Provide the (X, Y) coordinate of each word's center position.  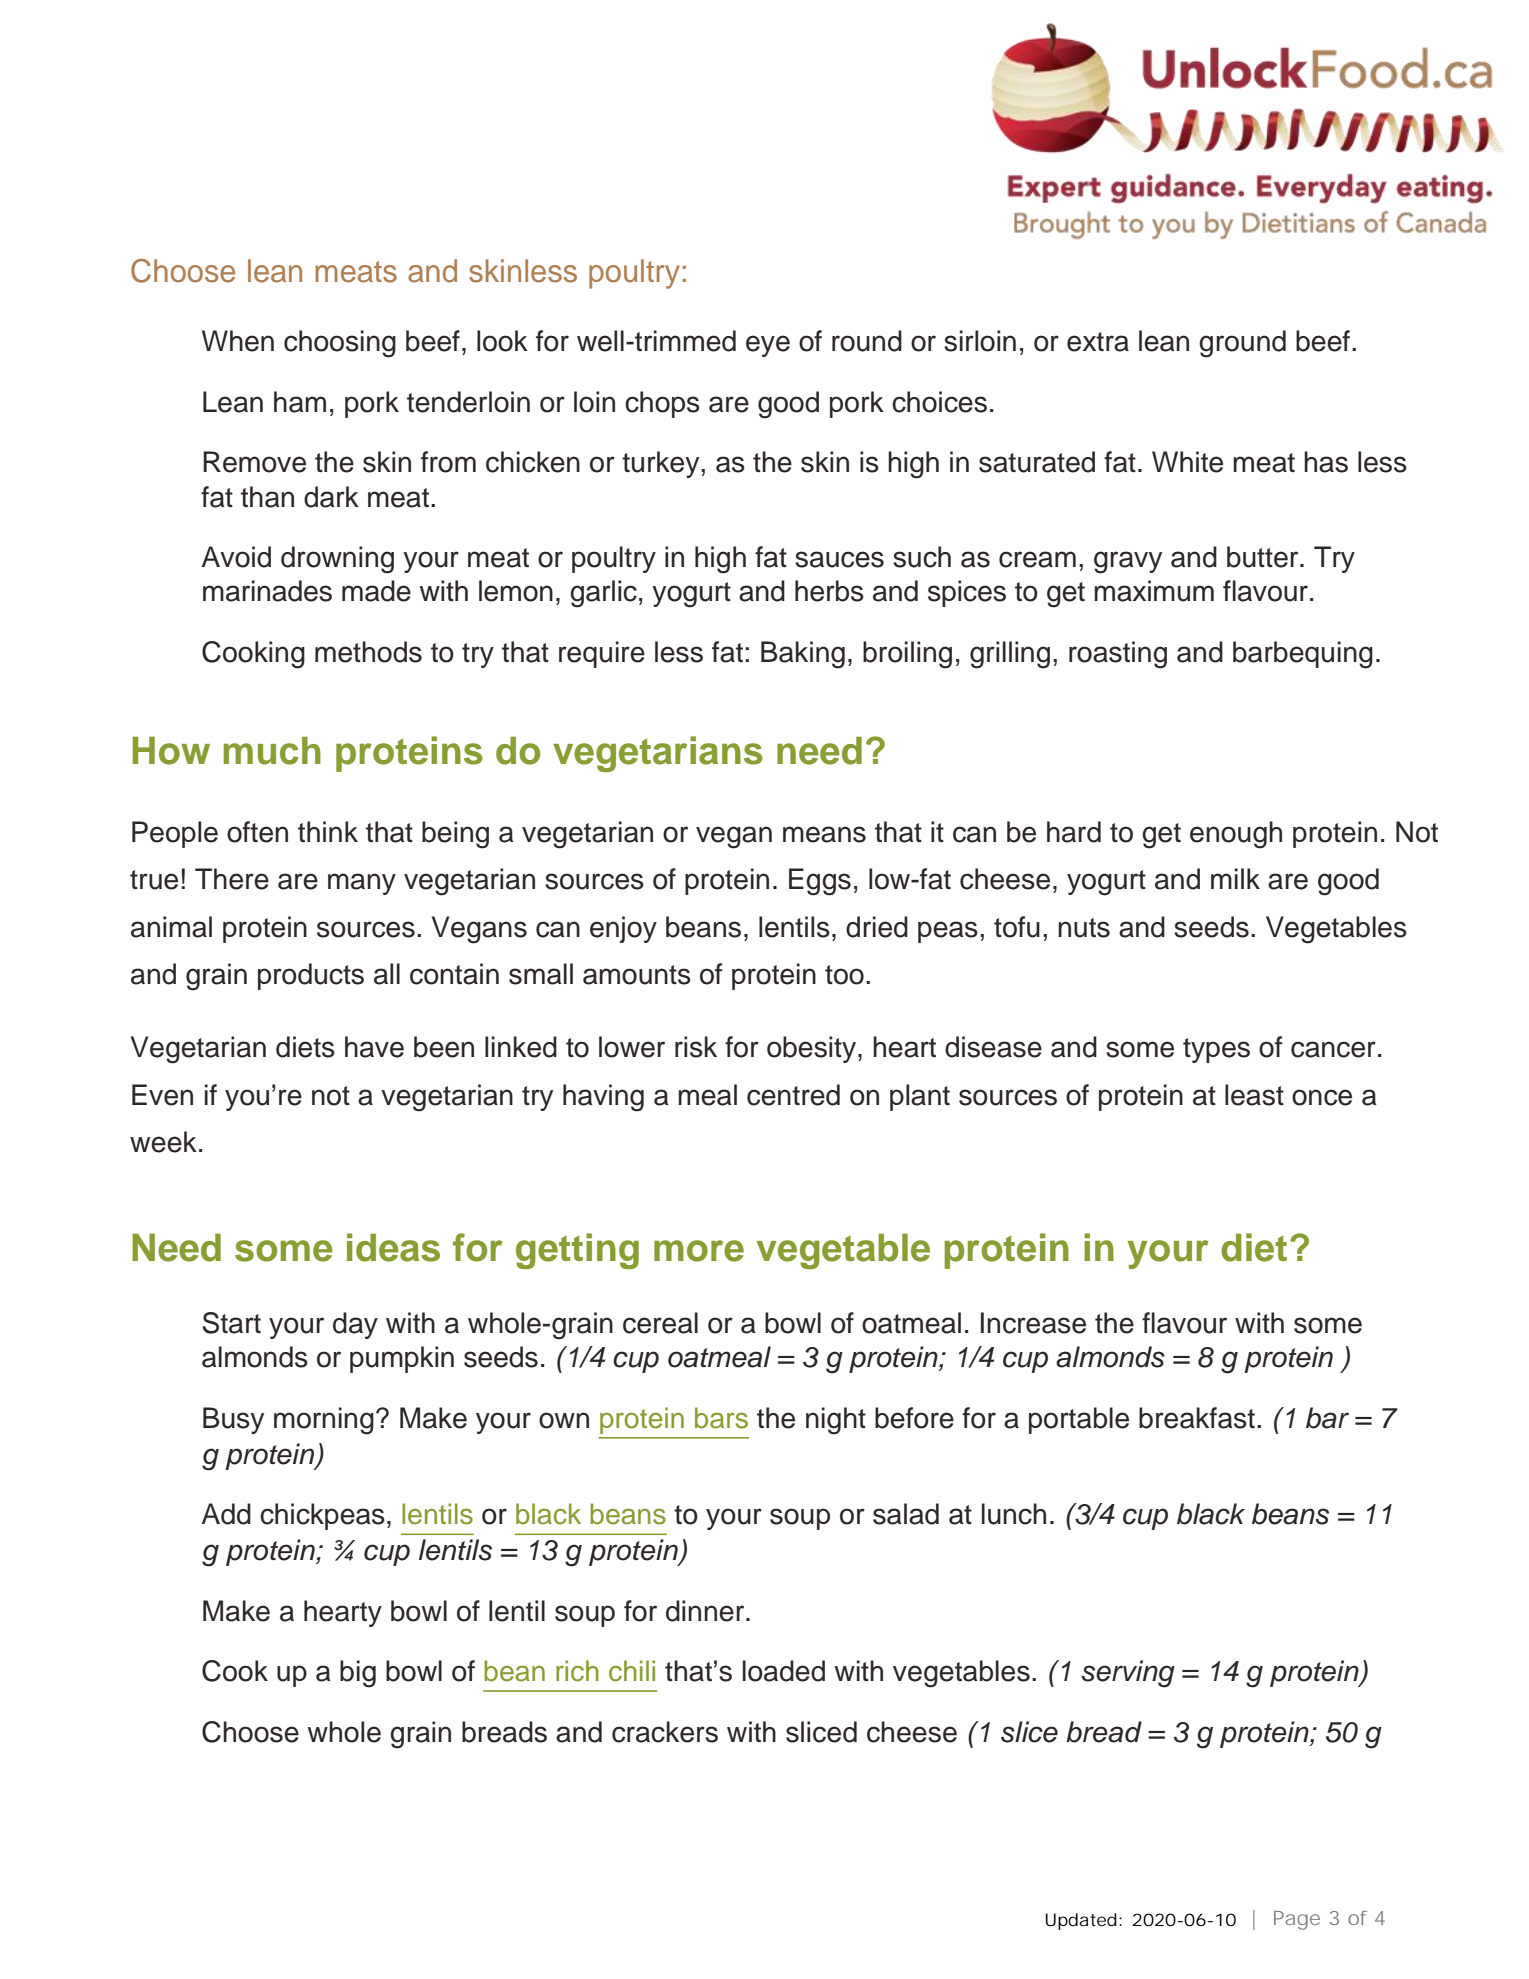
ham (300, 402)
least (1254, 1095)
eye (768, 346)
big (358, 1674)
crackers (665, 1732)
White (1187, 462)
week (163, 1142)
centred (793, 1095)
